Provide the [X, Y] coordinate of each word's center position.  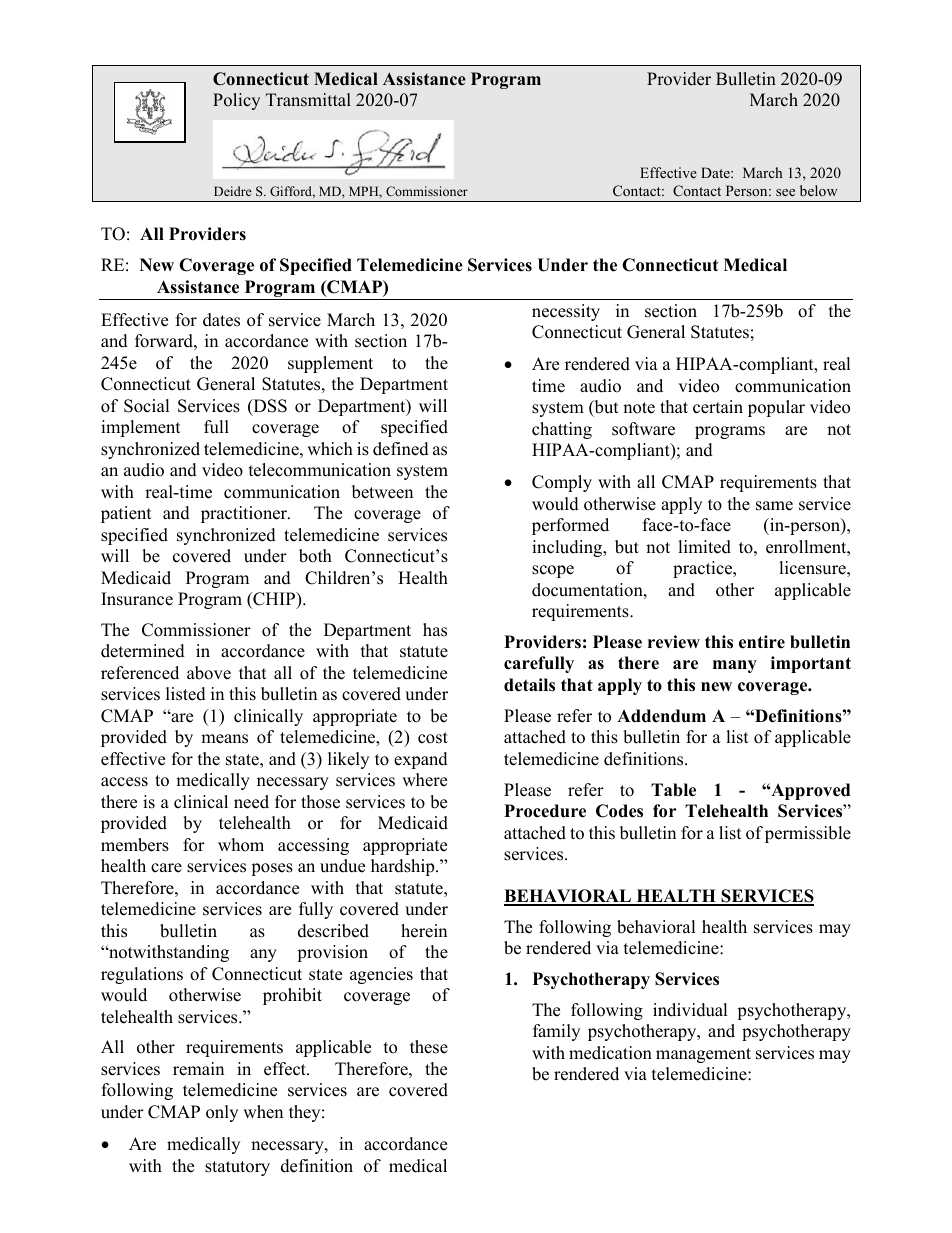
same [774, 506]
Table [673, 790]
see [785, 192]
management [703, 1055]
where [424, 780]
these [429, 1047]
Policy [236, 101]
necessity [566, 312]
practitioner [245, 514]
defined [401, 449]
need [251, 802]
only [222, 1113]
